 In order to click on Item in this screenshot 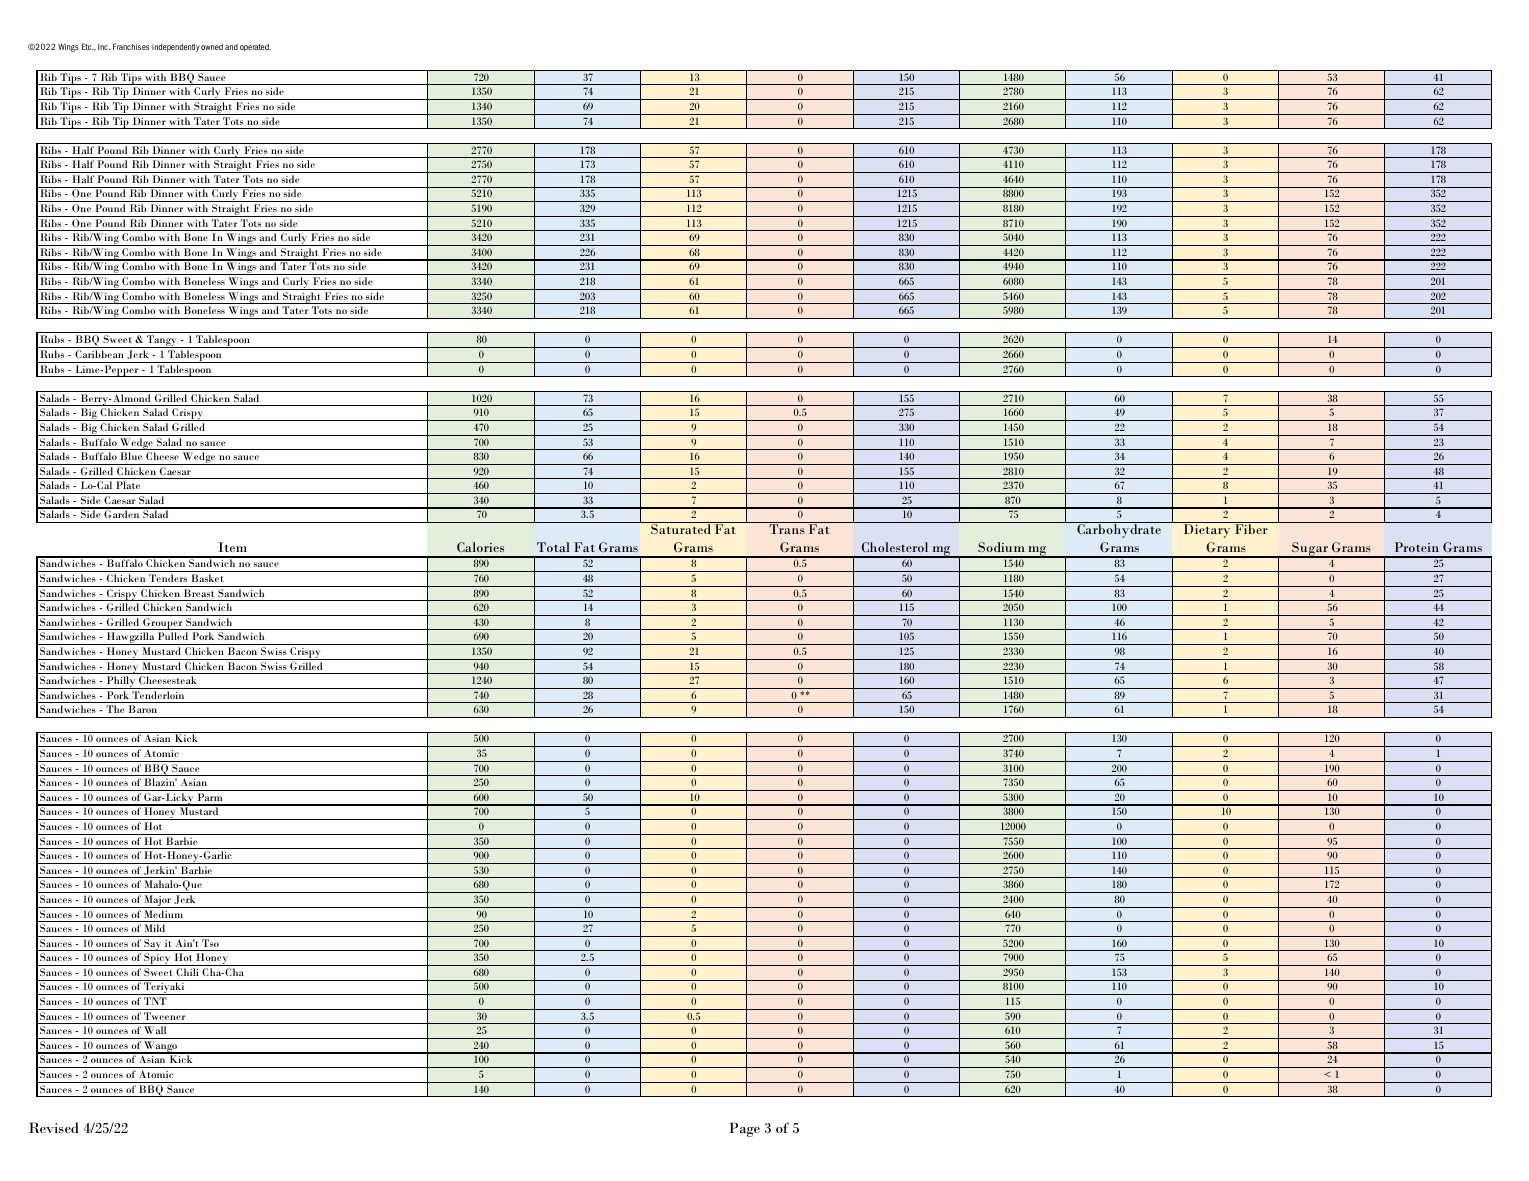, I will do `click(232, 547)`.
